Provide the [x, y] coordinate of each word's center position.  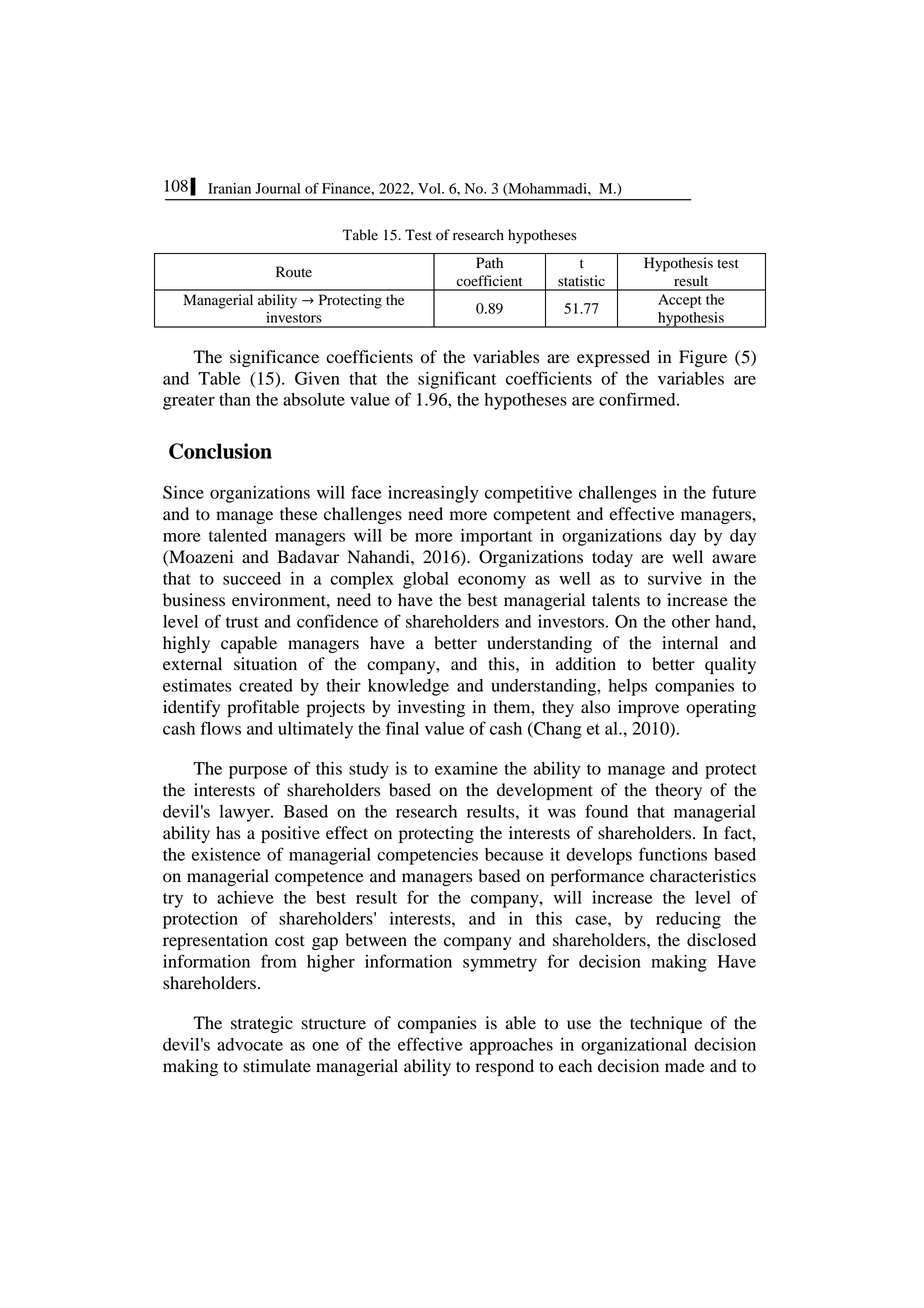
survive [675, 578]
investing [431, 708]
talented [238, 535]
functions [673, 854]
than [235, 399]
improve [648, 708]
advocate [250, 1044]
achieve [245, 897]
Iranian [229, 188]
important [497, 537]
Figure [703, 358]
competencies [427, 856]
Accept [680, 301]
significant [457, 380]
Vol [430, 188]
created [266, 685]
